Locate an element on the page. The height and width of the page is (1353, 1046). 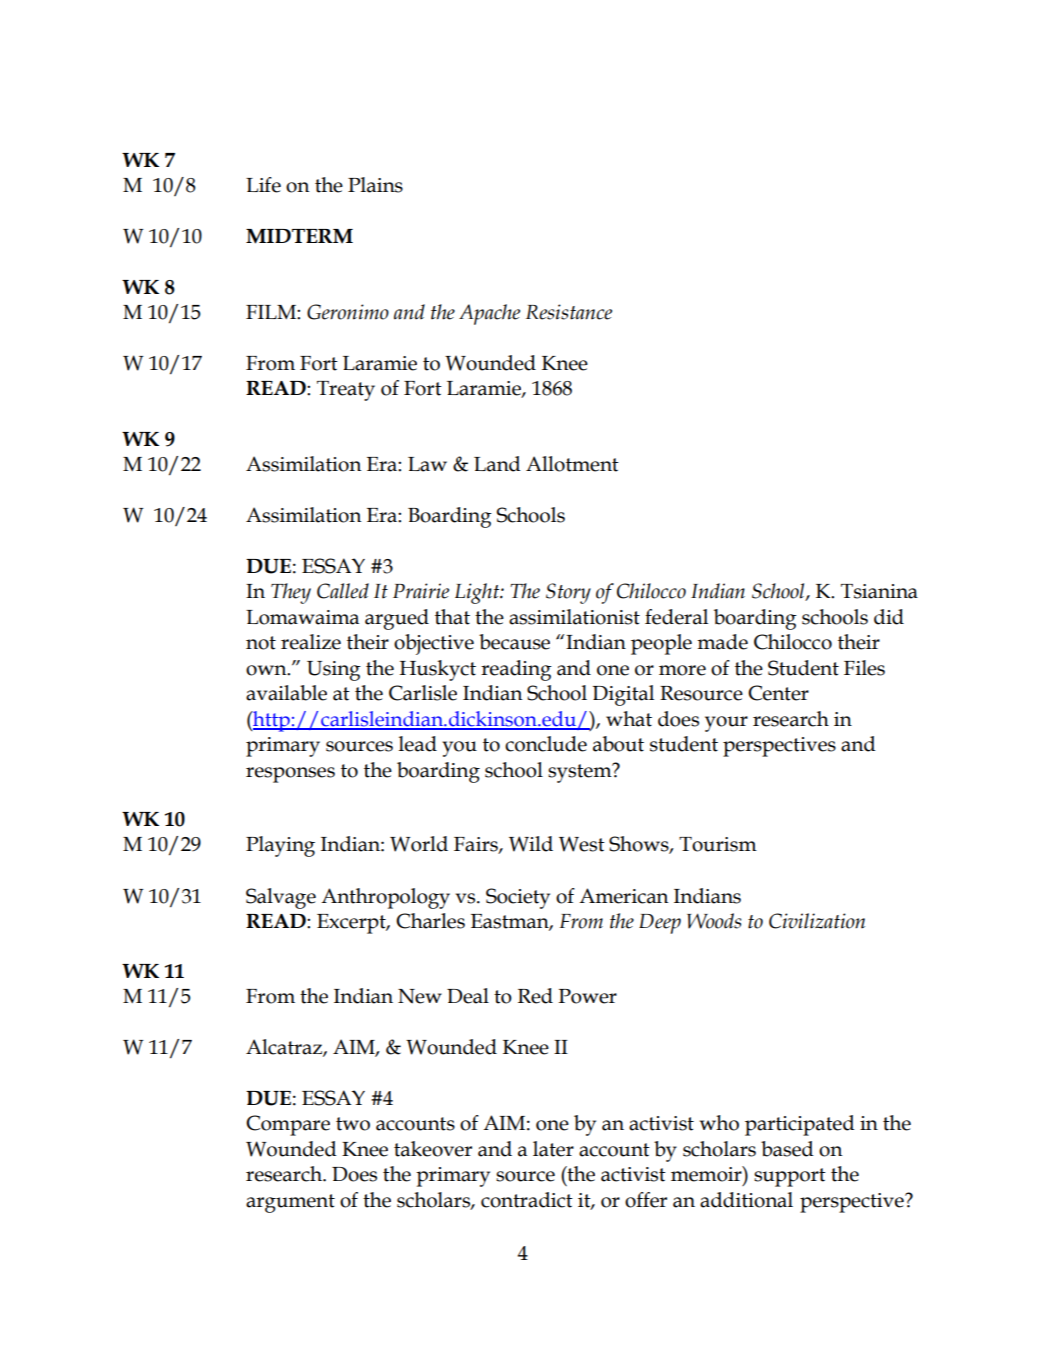
argument is located at coordinates (290, 1203).
